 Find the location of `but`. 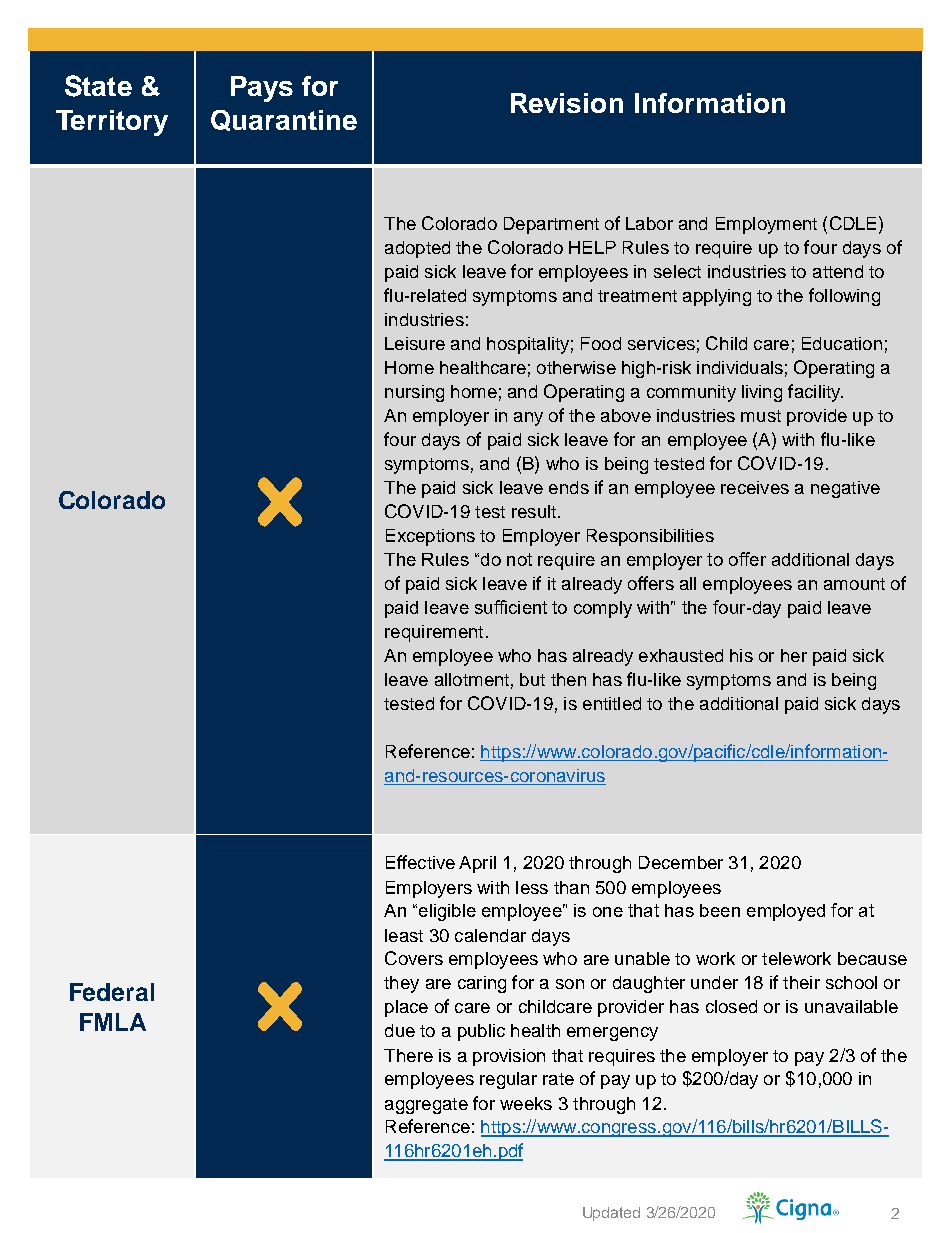

but is located at coordinates (532, 679).
